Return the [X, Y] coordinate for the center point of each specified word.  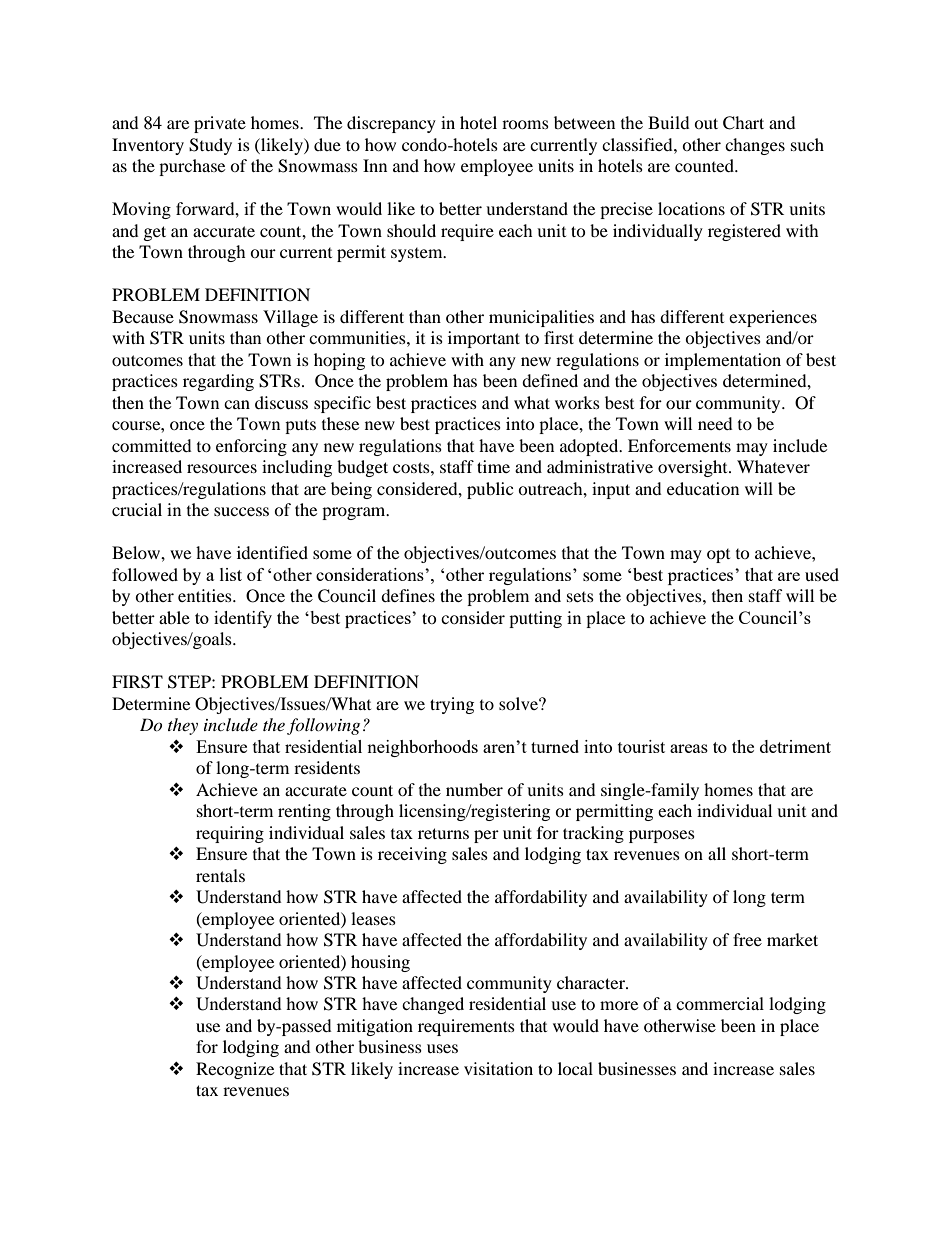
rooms [525, 124]
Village [290, 318]
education [703, 488]
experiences [773, 318]
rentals [220, 875]
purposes [662, 836]
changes [755, 146]
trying [452, 705]
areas [689, 748]
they [183, 726]
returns [443, 833]
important [484, 339]
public [490, 490]
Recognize [235, 1070]
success [241, 511]
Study [210, 146]
